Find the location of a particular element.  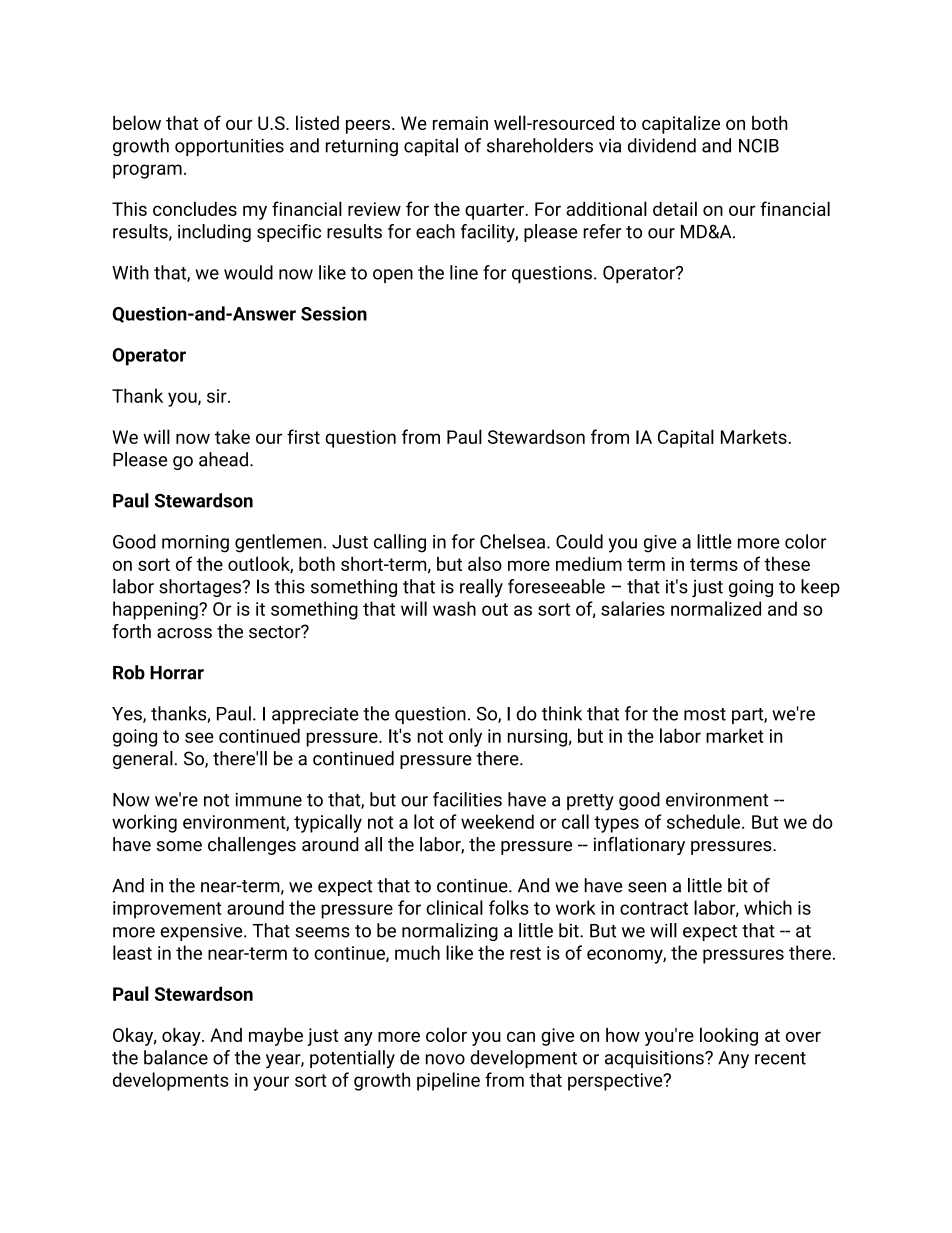

these is located at coordinates (787, 563).
